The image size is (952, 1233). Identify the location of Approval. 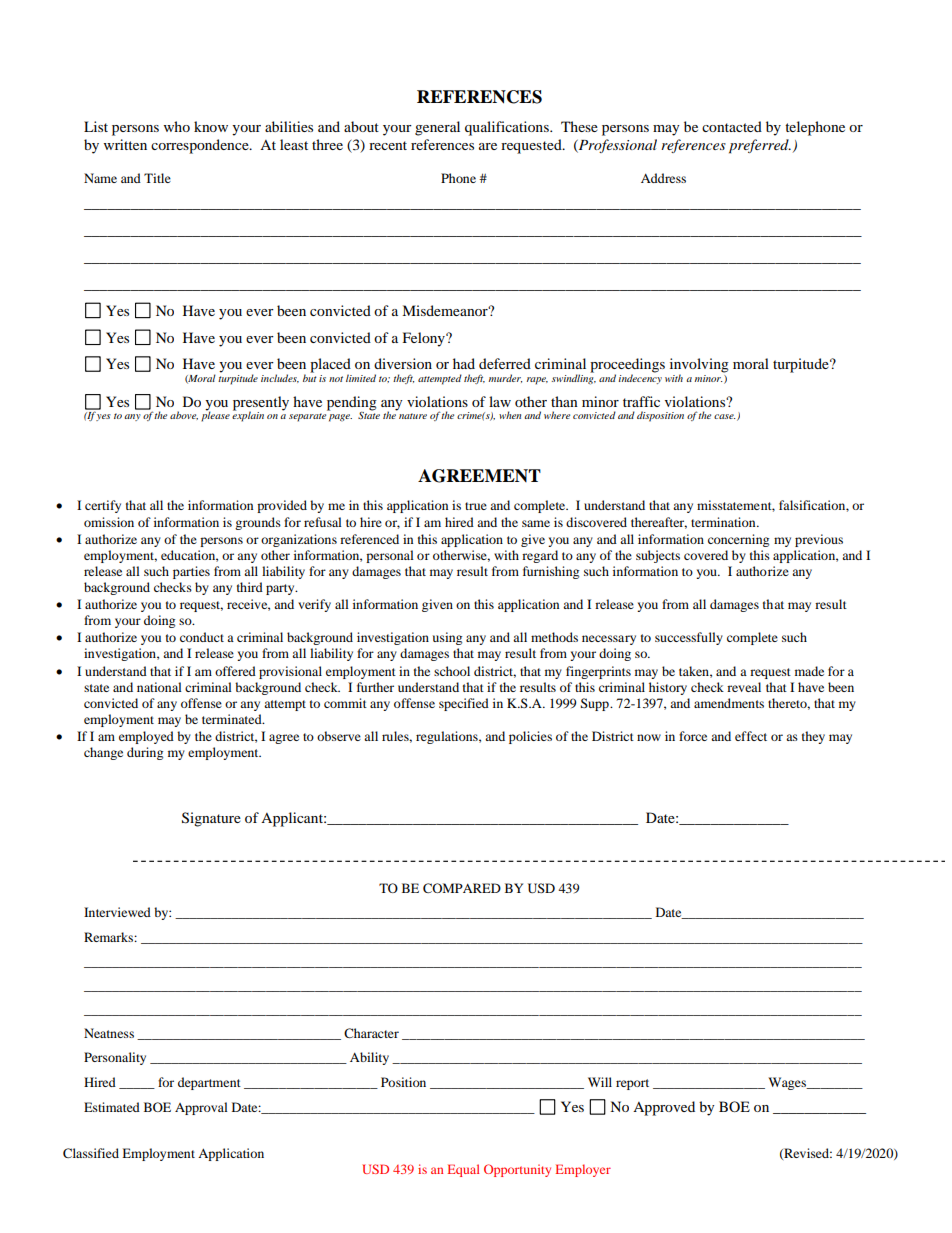
(201, 1108).
